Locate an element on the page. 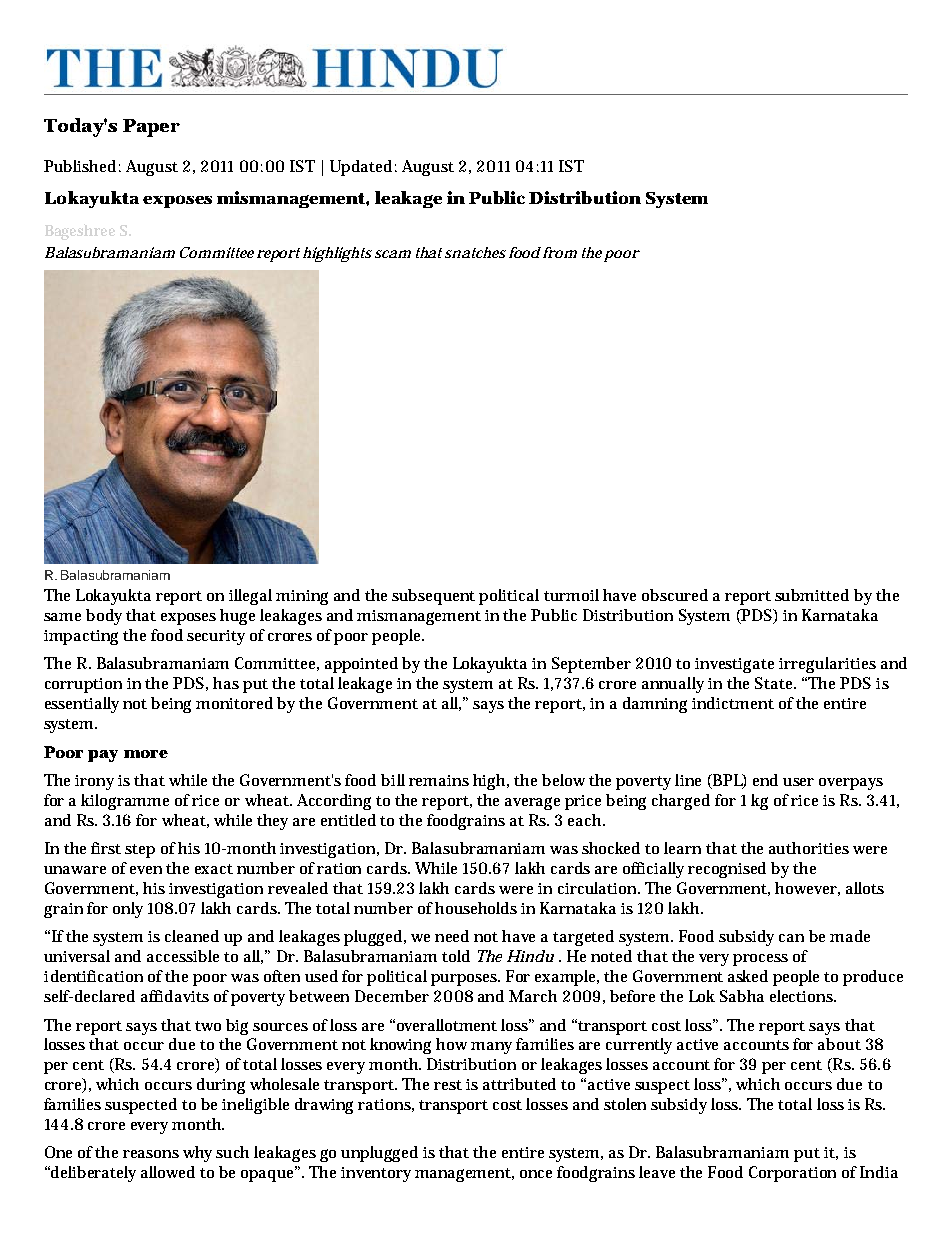  State is located at coordinates (775, 683).
